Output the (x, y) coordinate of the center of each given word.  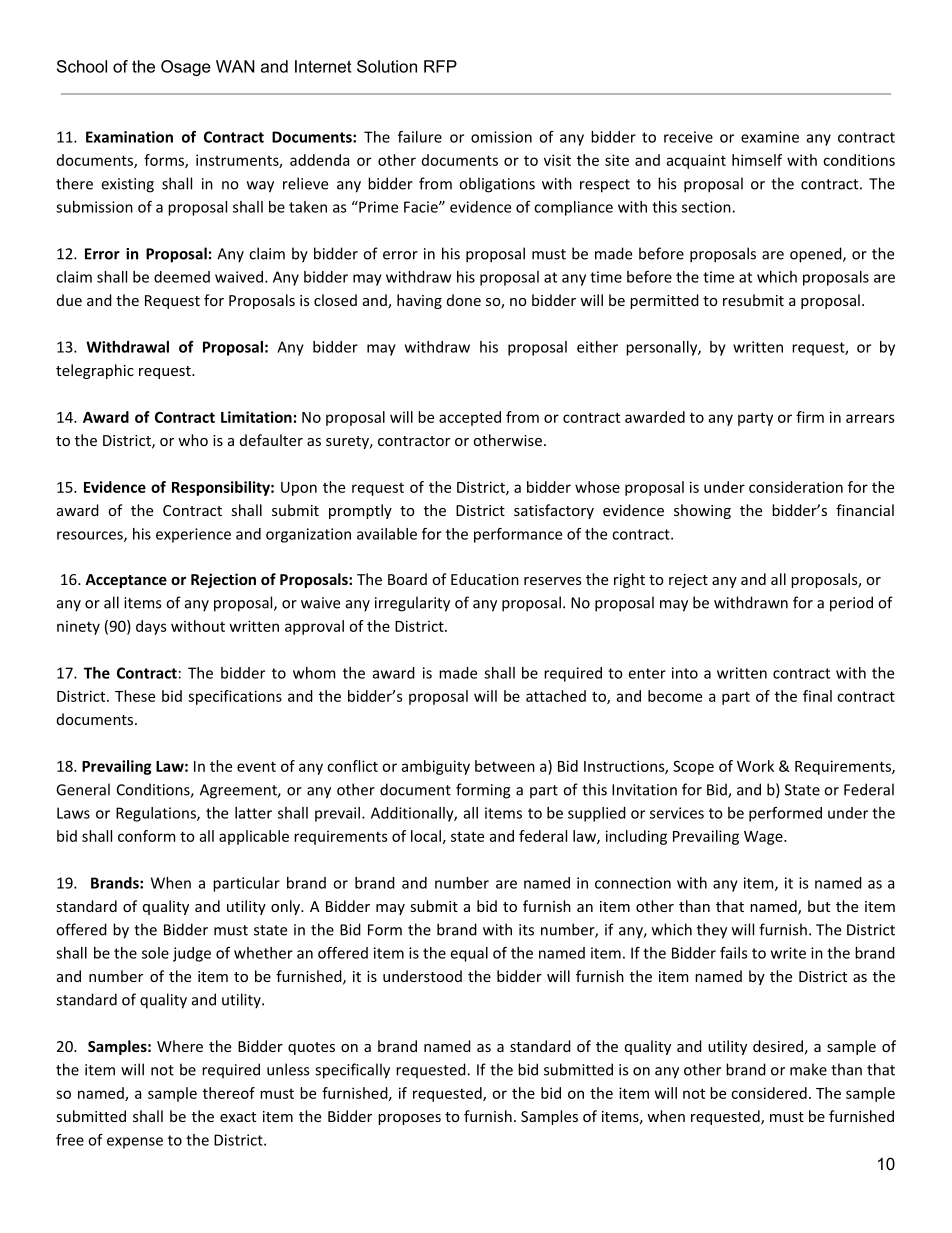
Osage (186, 68)
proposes (409, 1119)
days (151, 627)
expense (135, 1143)
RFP (440, 66)
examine (770, 137)
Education (485, 579)
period (851, 604)
